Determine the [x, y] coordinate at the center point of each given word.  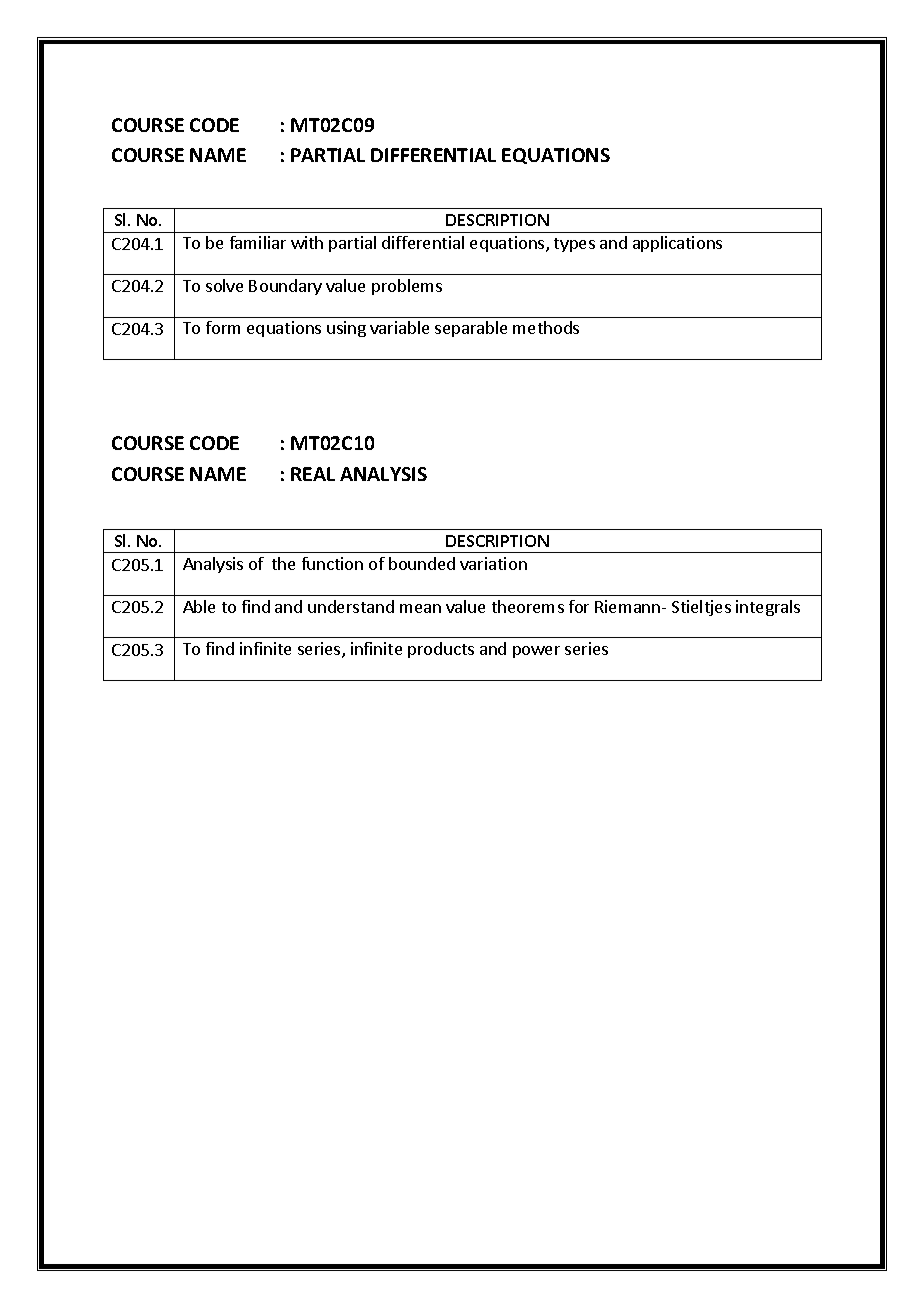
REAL [313, 474]
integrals [768, 608]
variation [493, 563]
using [346, 329]
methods [546, 327]
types [574, 245]
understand [351, 606]
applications [677, 244]
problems [407, 287]
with [307, 242]
